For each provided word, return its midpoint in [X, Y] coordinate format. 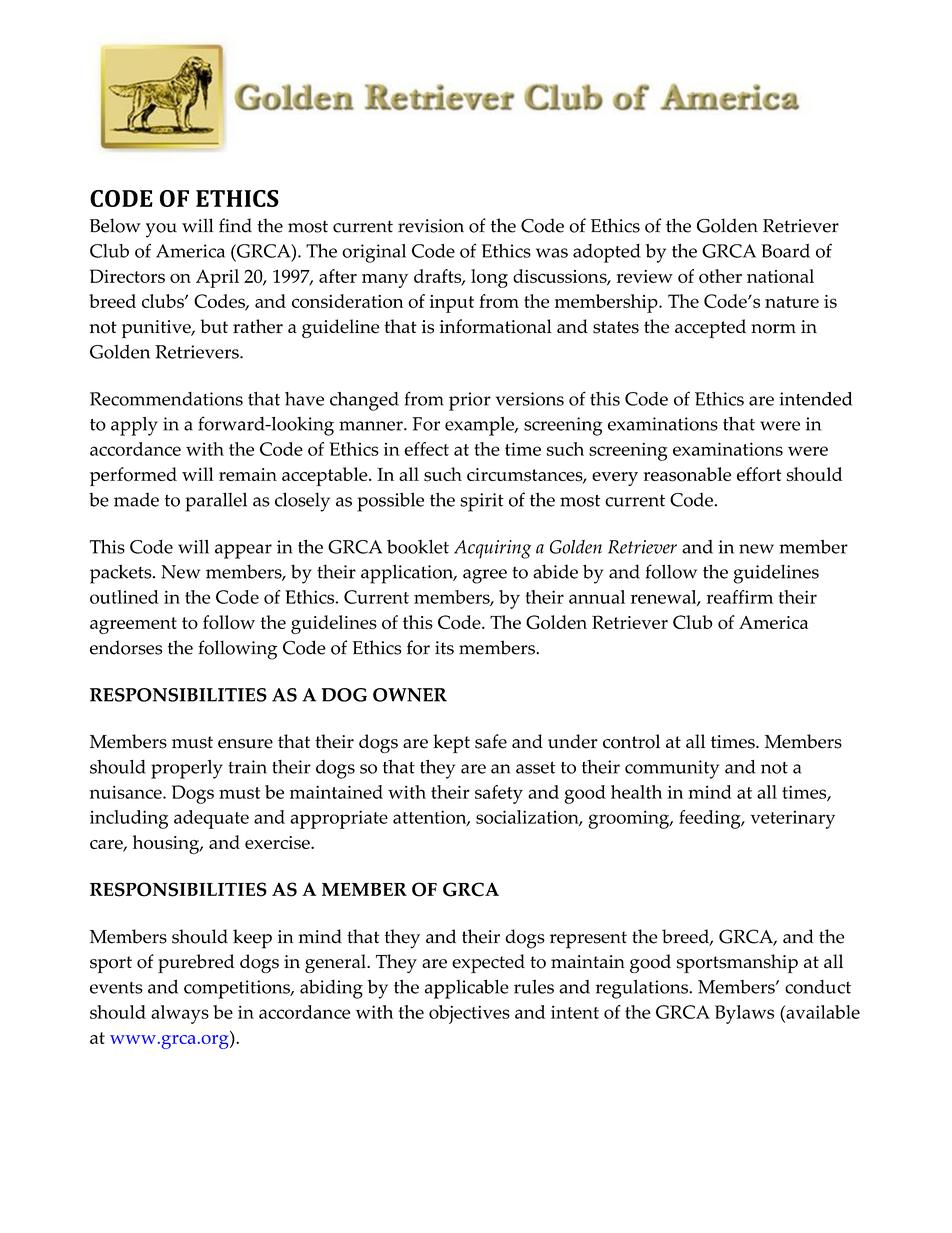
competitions [238, 989]
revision [431, 226]
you [161, 230]
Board [785, 251]
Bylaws [744, 1014]
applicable [467, 989]
